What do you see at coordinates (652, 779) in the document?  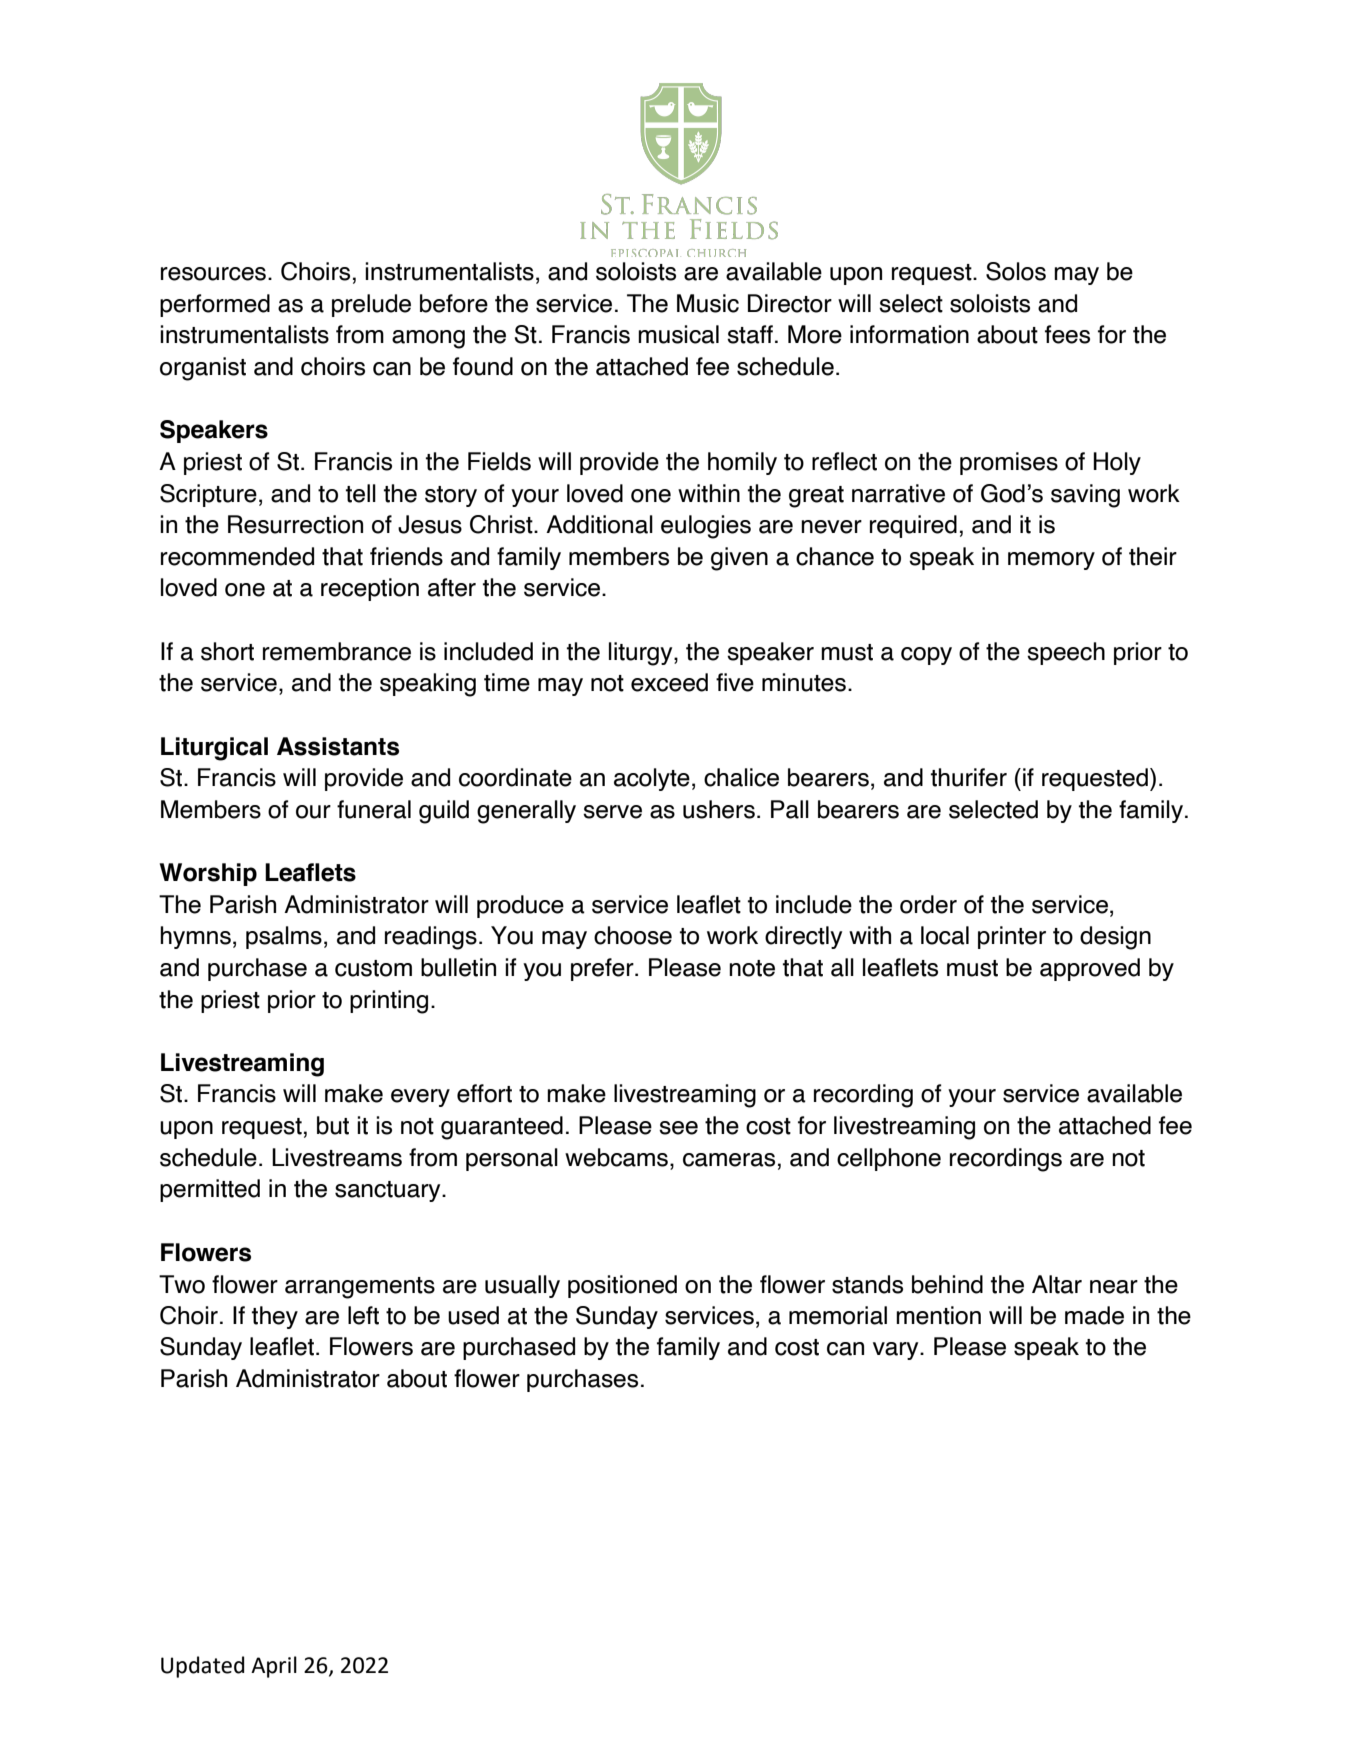 I see `acolyte` at bounding box center [652, 779].
